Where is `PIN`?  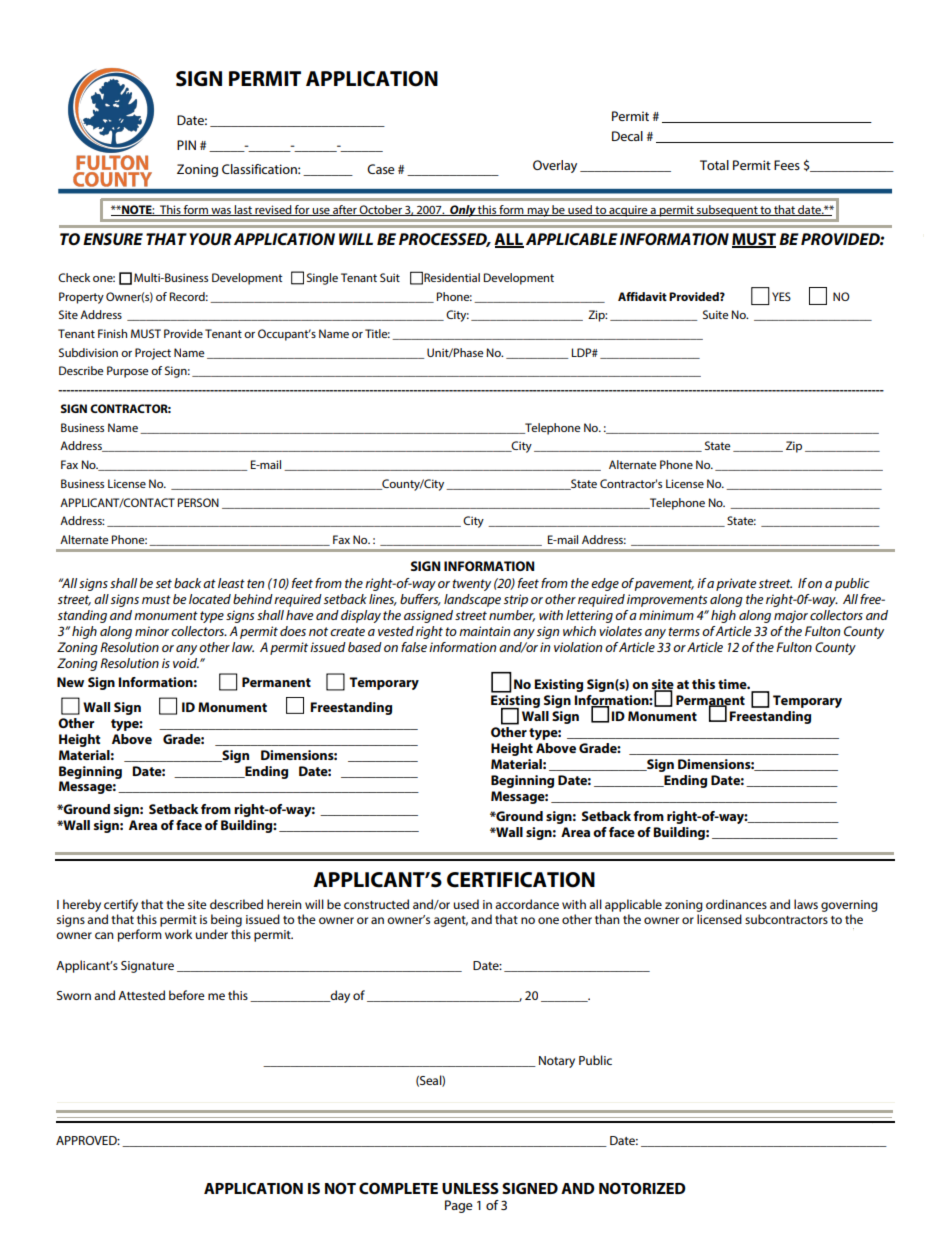
PIN is located at coordinates (186, 145).
